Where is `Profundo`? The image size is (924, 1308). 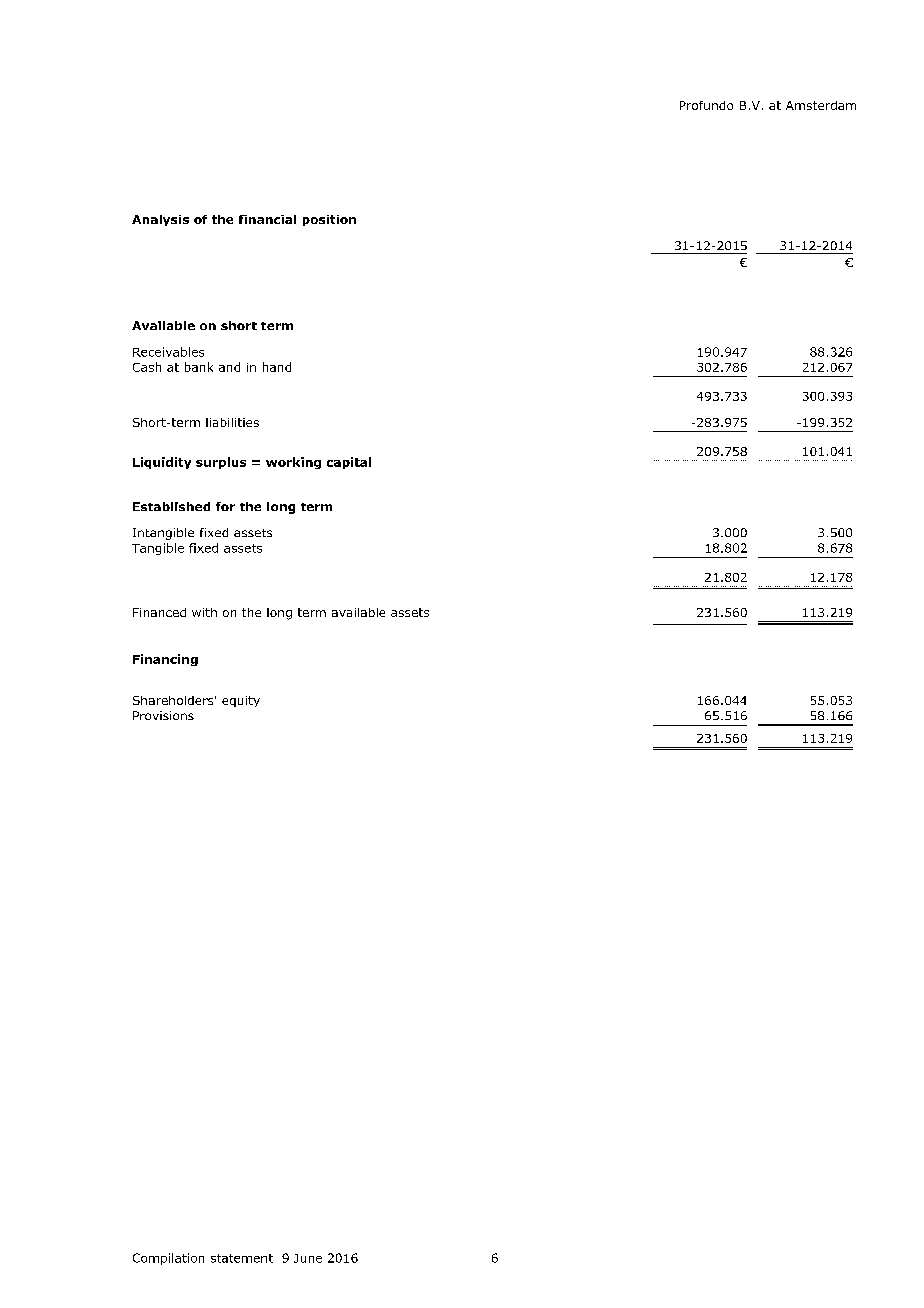 Profundo is located at coordinates (706, 105).
